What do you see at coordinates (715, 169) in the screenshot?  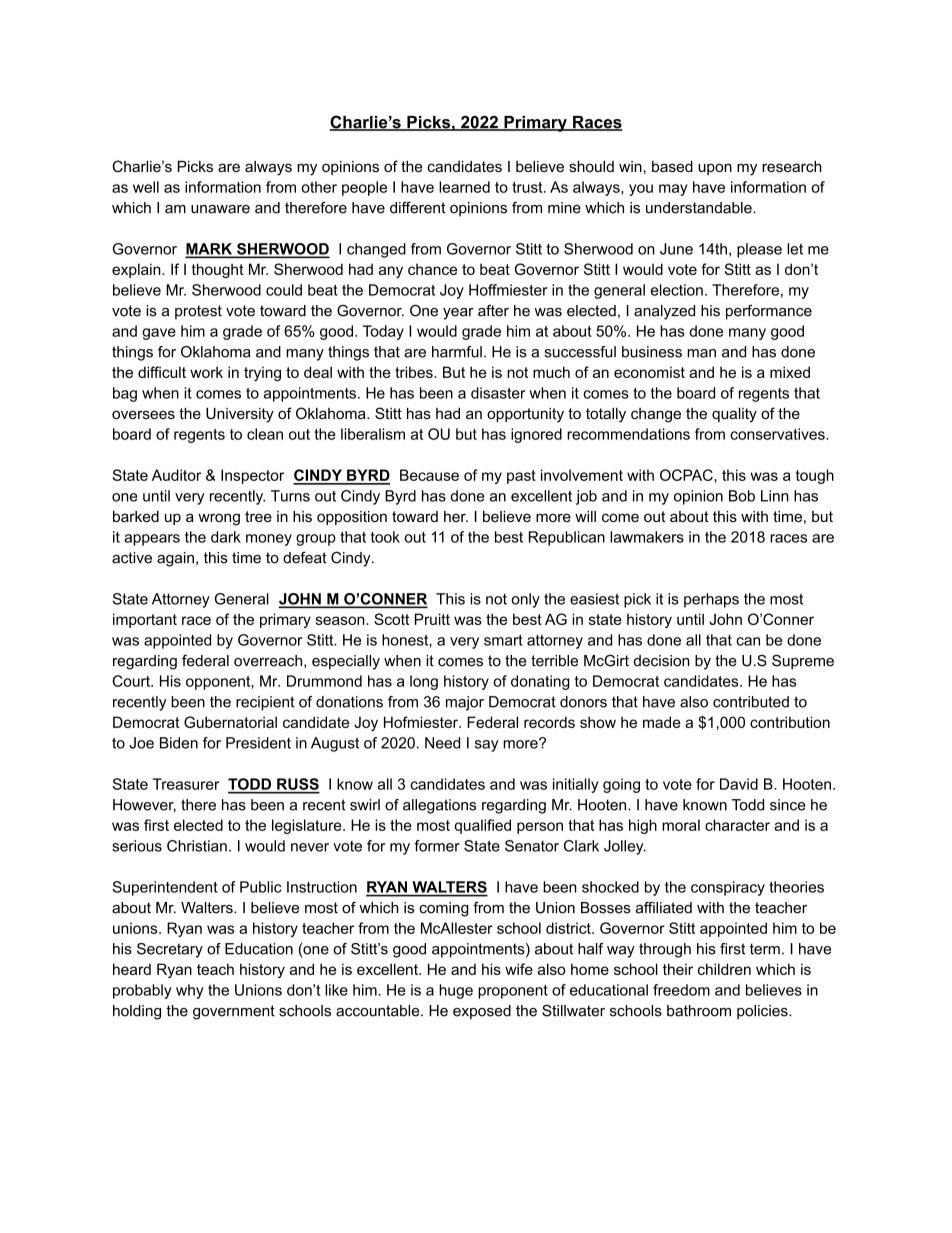 I see `upon` at bounding box center [715, 169].
